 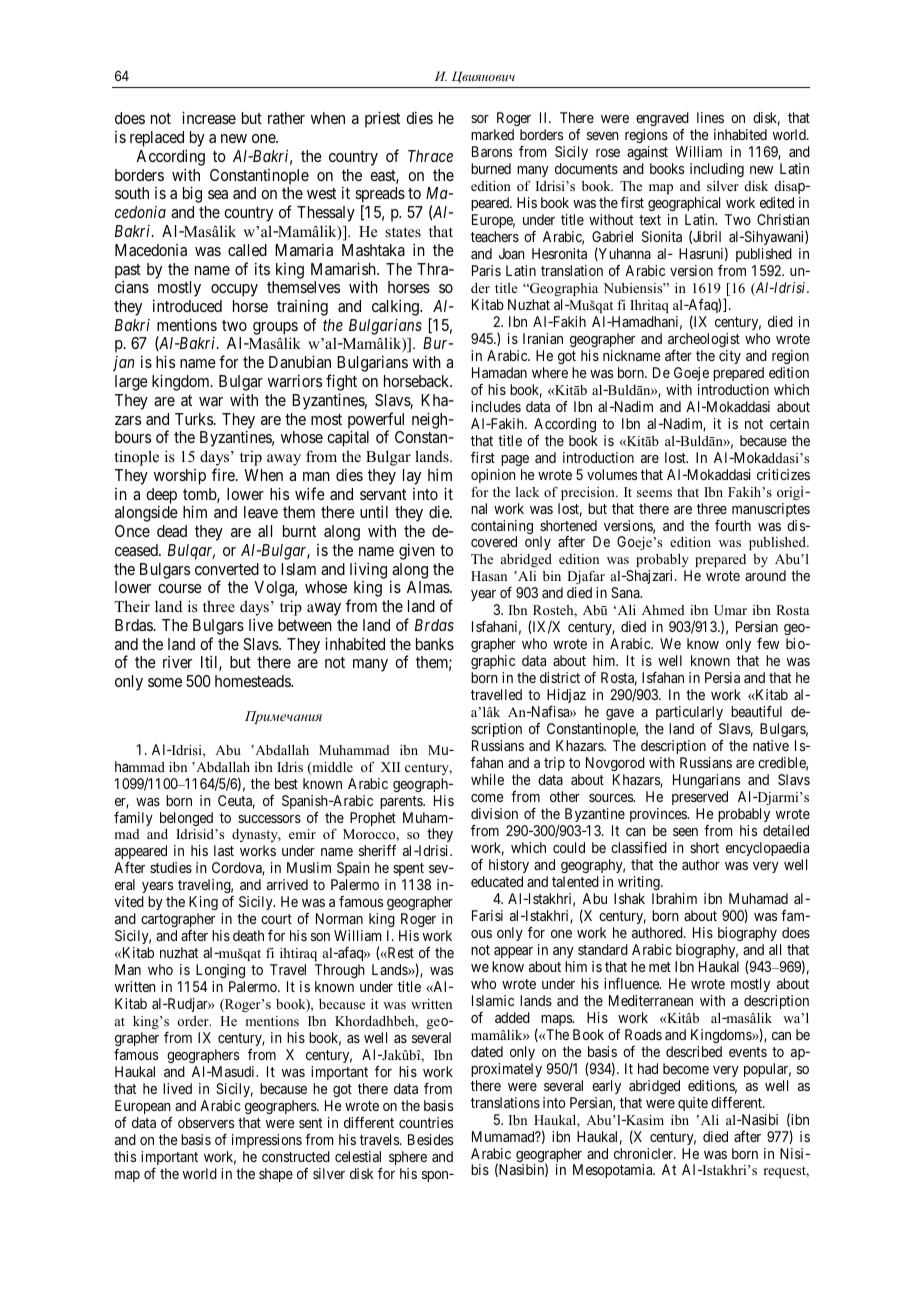 What do you see at coordinates (717, 170) in the page?
I see `including` at bounding box center [717, 170].
